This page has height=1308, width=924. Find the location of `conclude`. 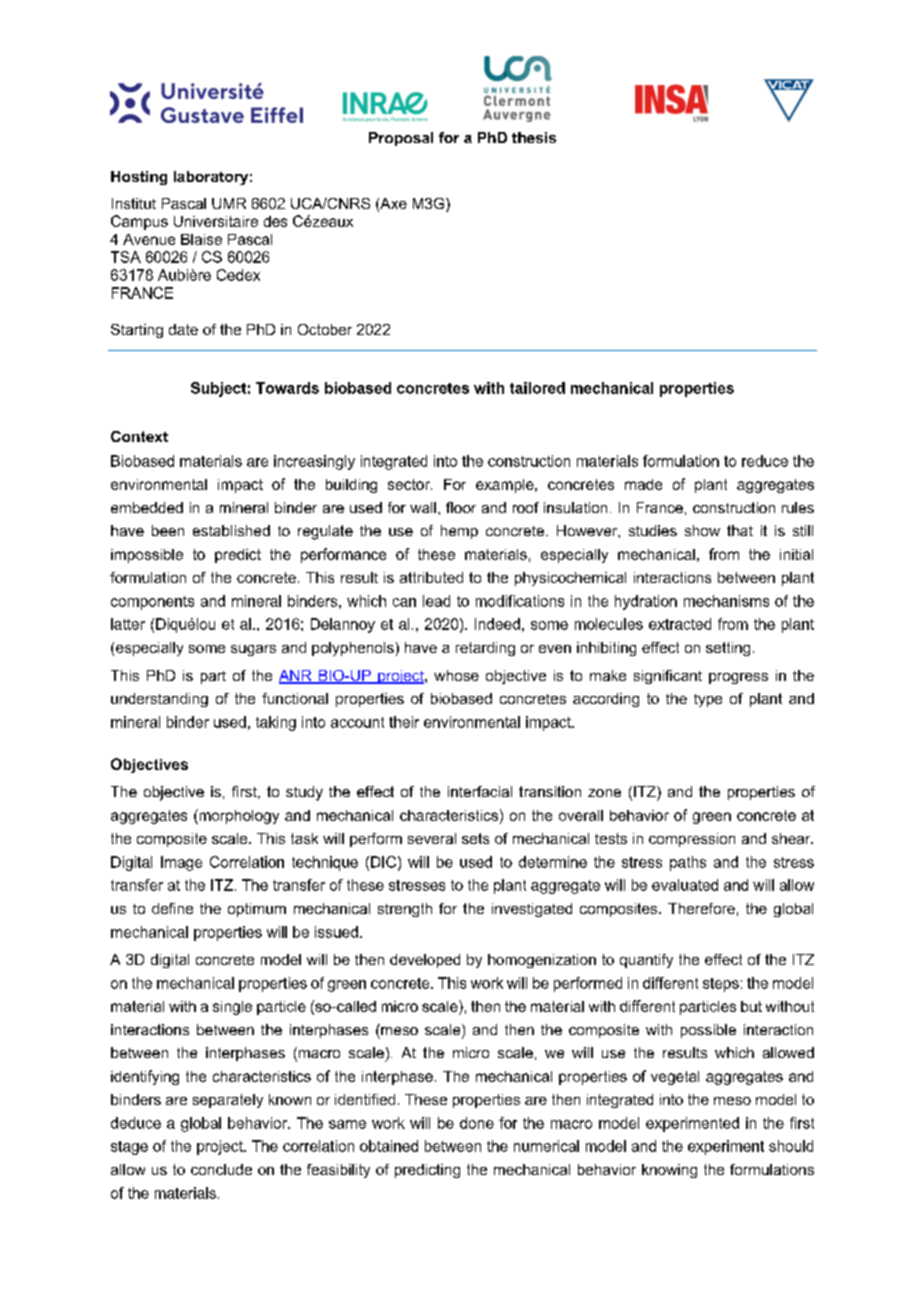

conclude is located at coordinates (221, 1169).
